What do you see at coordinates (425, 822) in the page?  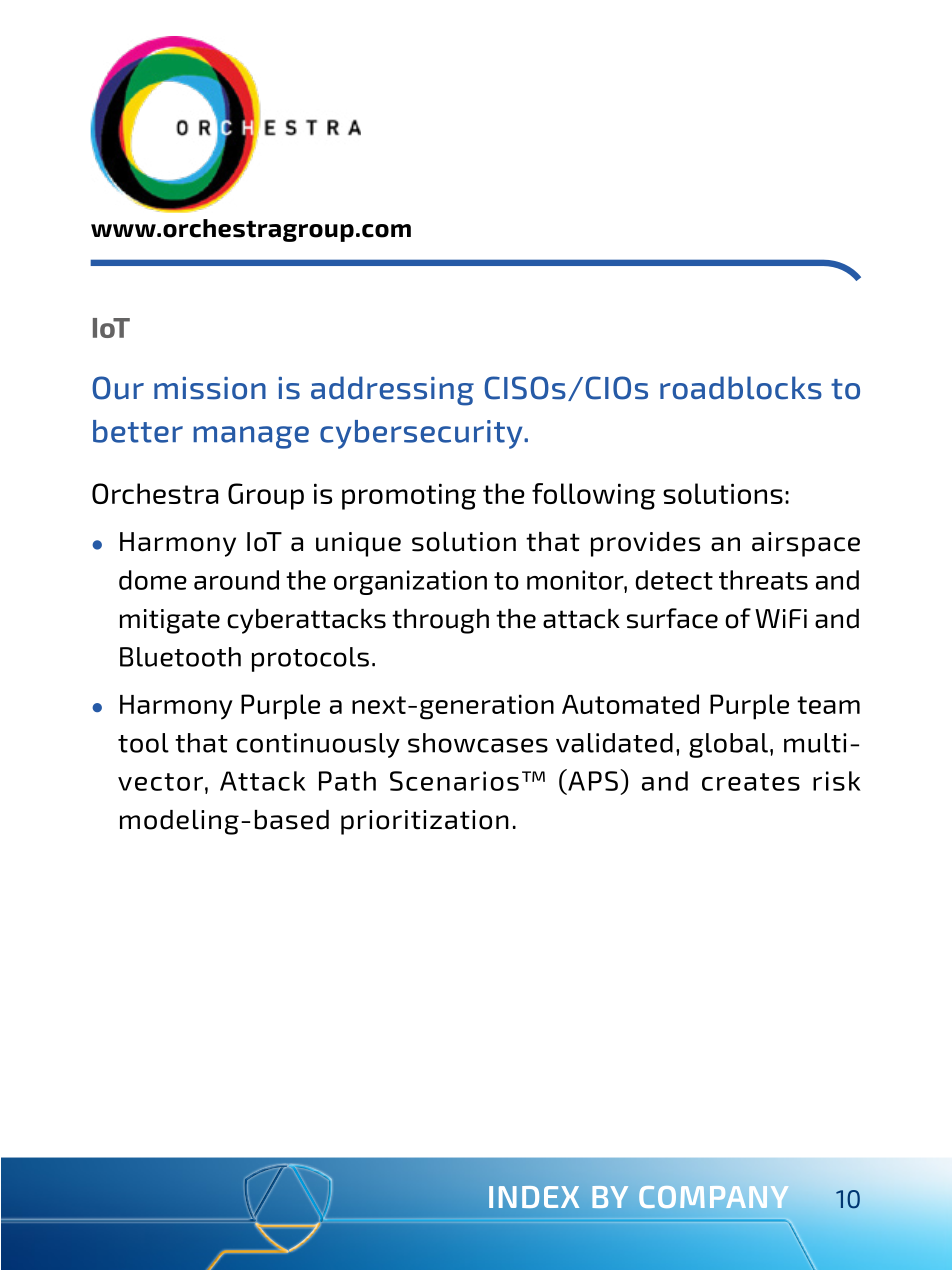 I see `prioritization` at bounding box center [425, 822].
